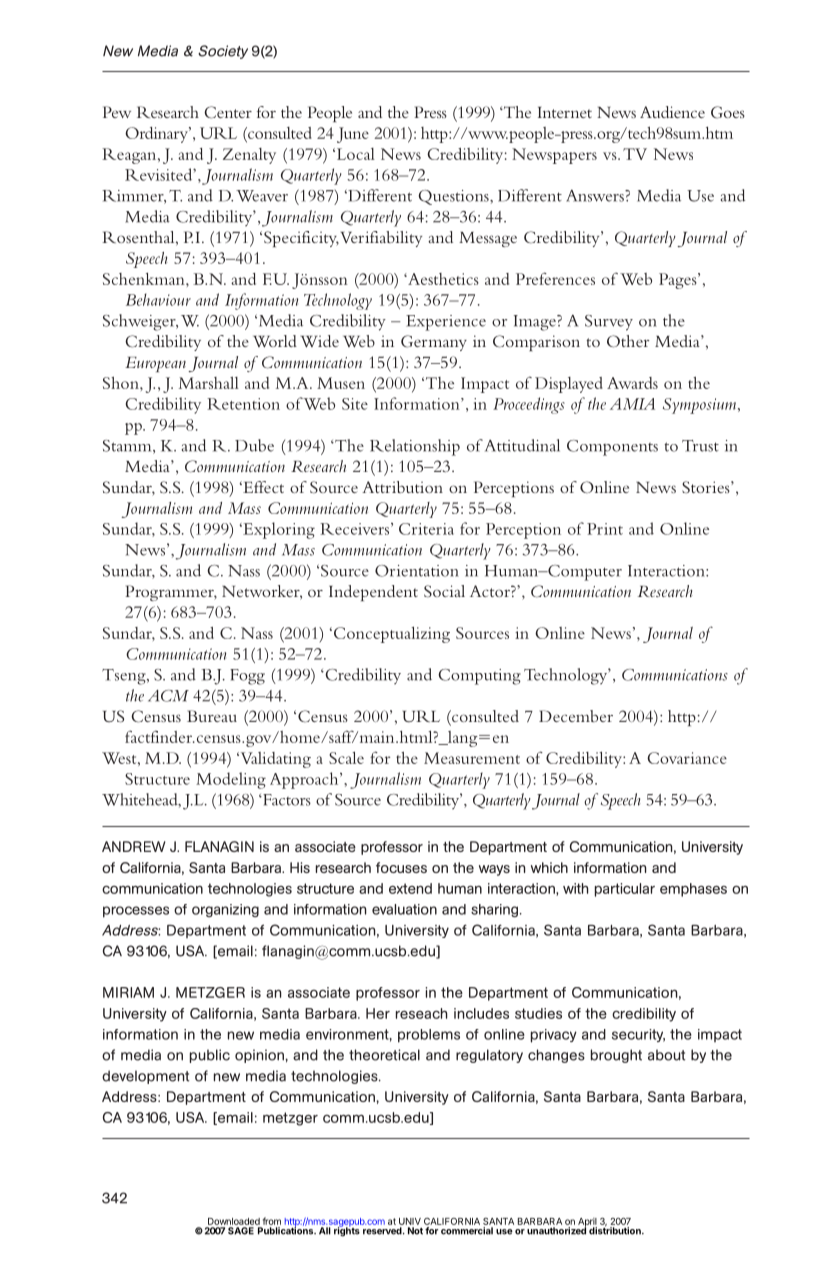  I want to click on Ordinary, so click(157, 135).
